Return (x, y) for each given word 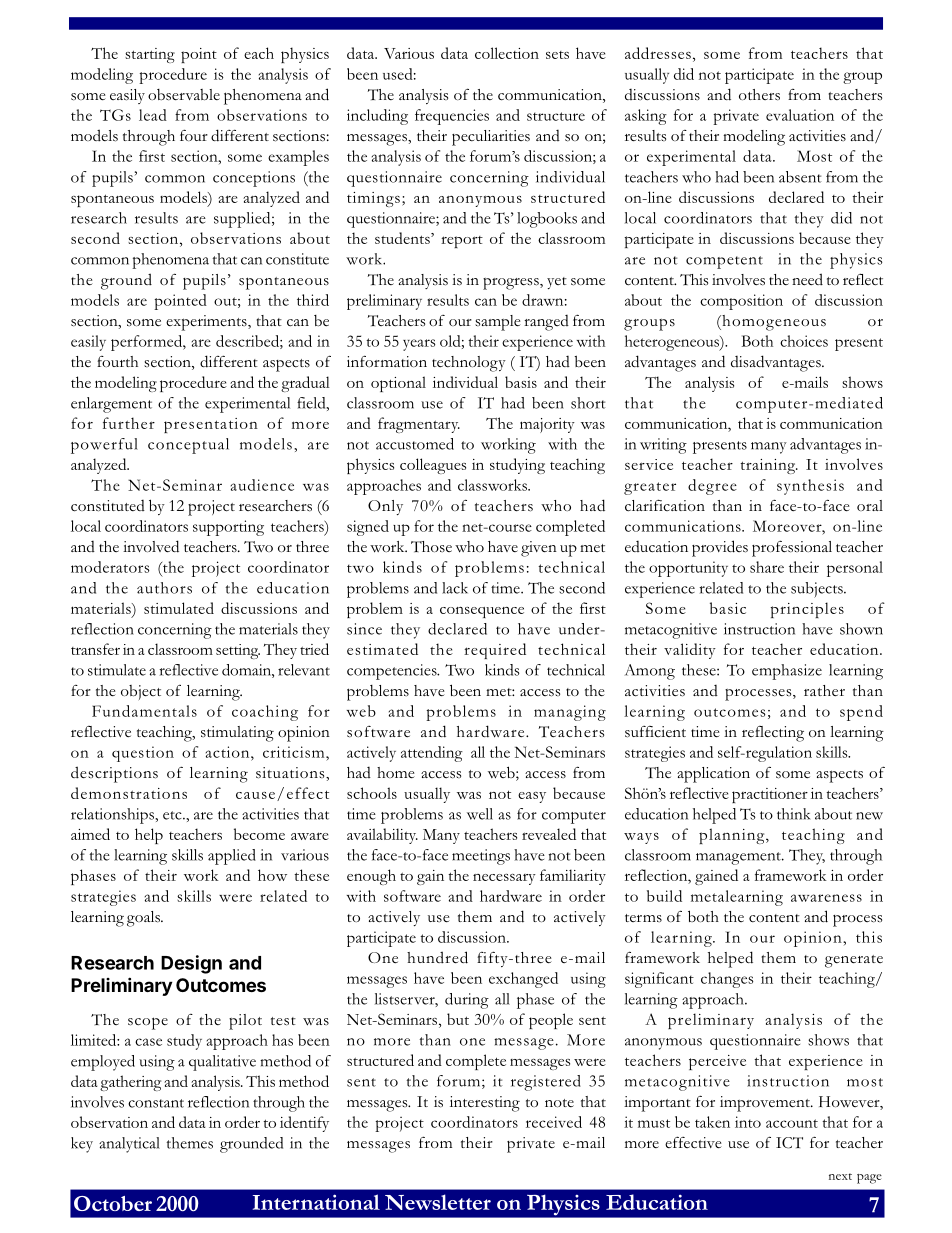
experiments (207, 323)
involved (151, 546)
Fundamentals (144, 711)
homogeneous (773, 323)
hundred (437, 957)
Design (191, 964)
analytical (129, 1145)
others (759, 95)
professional (792, 548)
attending (432, 754)
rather (824, 690)
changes (727, 980)
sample (498, 323)
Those (431, 547)
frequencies (452, 117)
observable (184, 95)
